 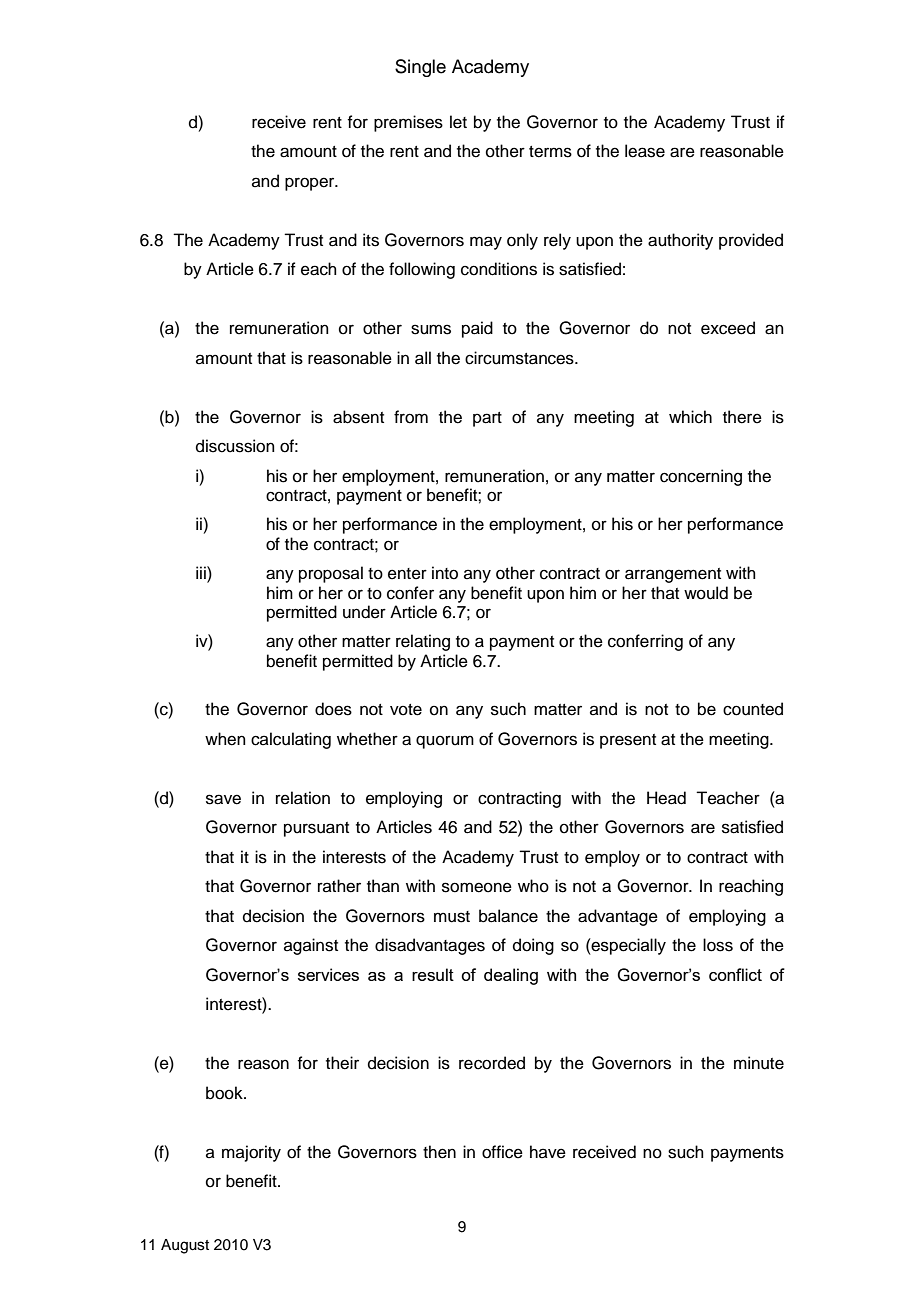 What do you see at coordinates (502, 1152) in the screenshot?
I see `office` at bounding box center [502, 1152].
